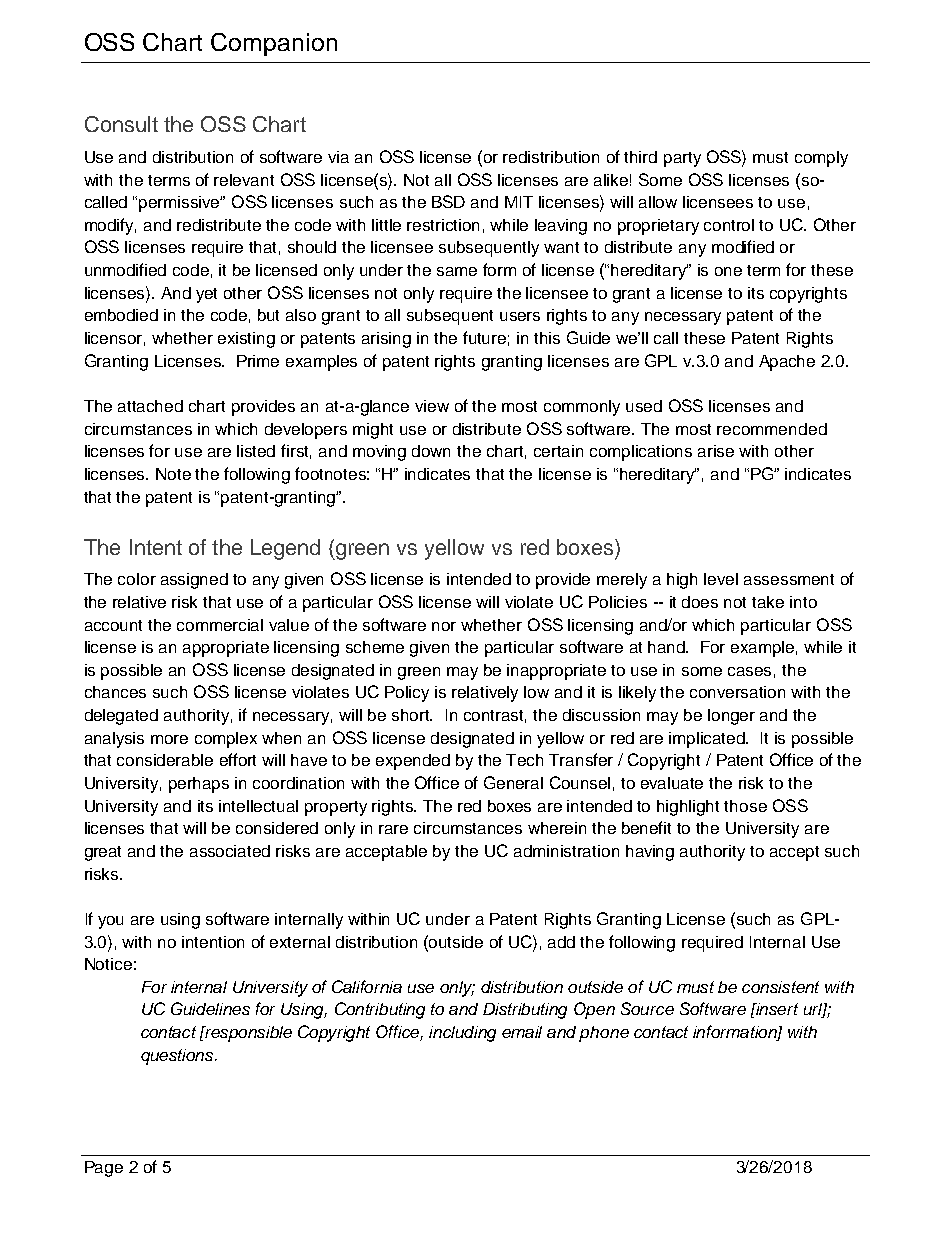 This screenshot has height=1233, width=952. Describe the element at coordinates (104, 1169) in the screenshot. I see `Page` at that location.
